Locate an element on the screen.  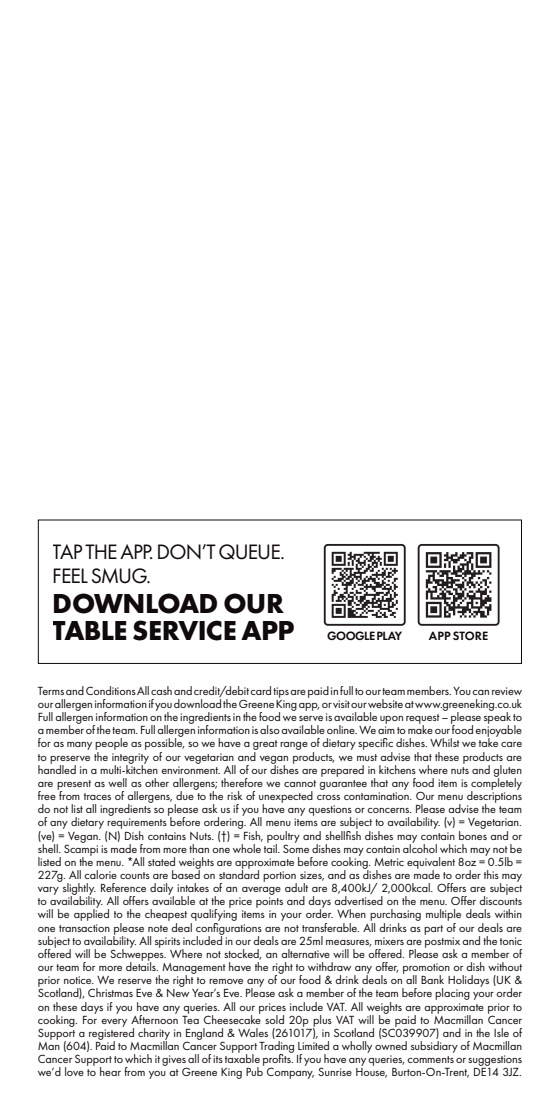
part is located at coordinates (433, 930).
